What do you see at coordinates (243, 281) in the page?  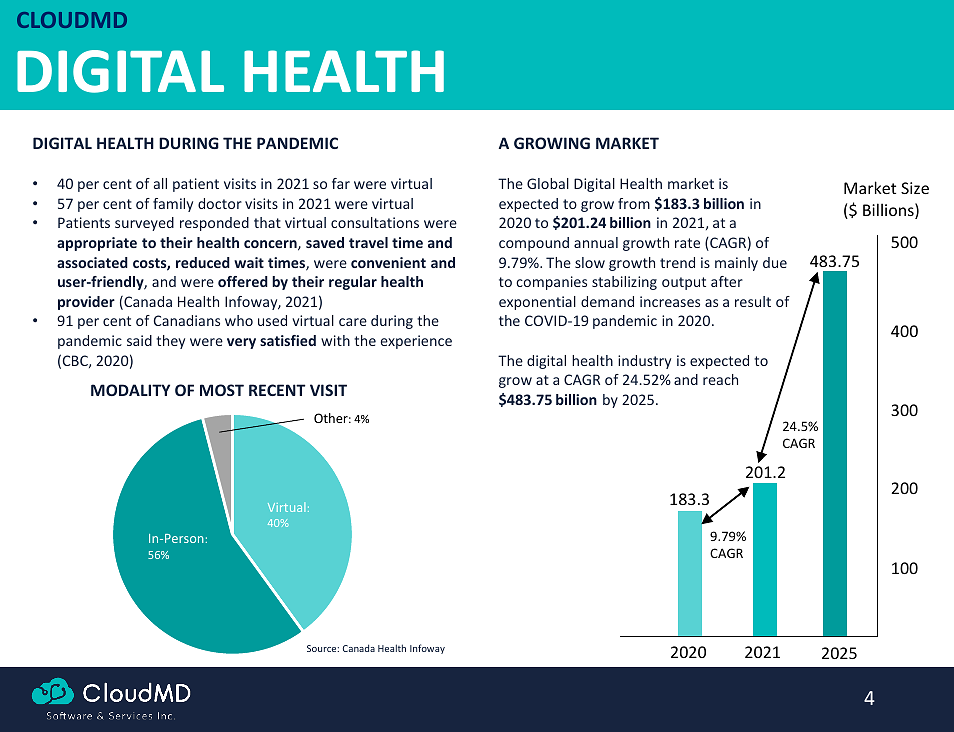 I see `offered` at bounding box center [243, 281].
